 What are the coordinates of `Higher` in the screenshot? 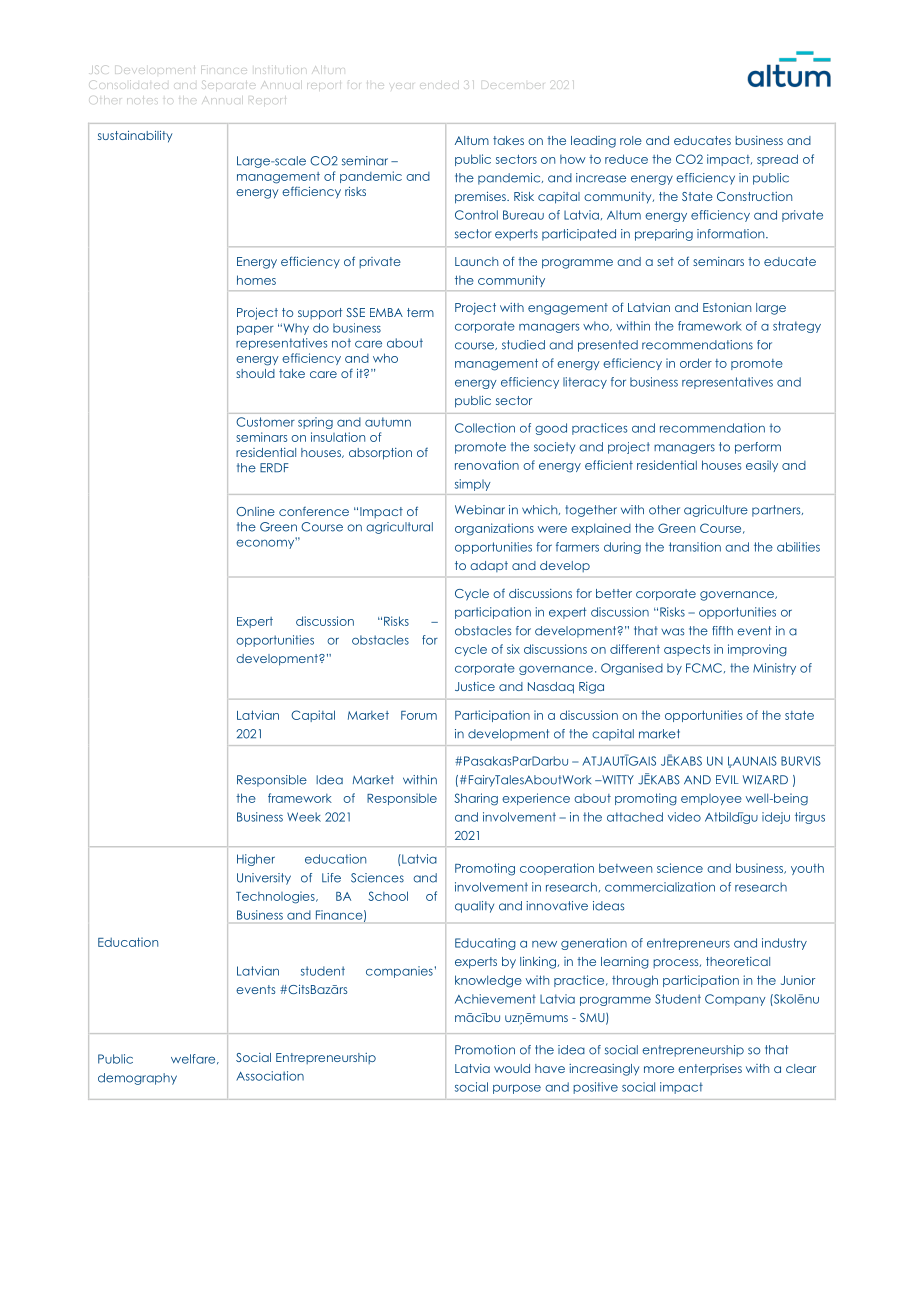 It's located at (256, 860).
